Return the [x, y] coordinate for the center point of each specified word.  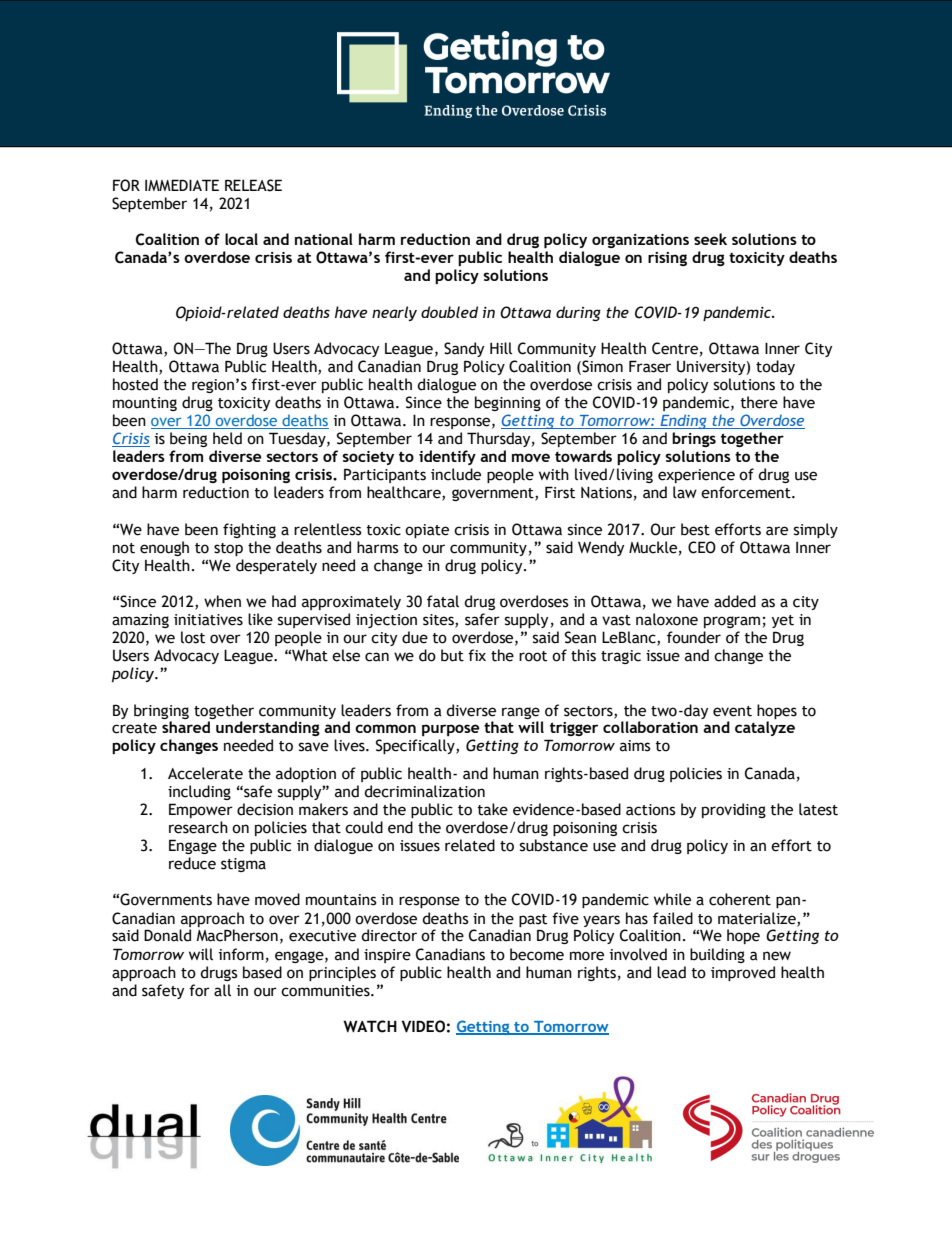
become [537, 954]
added [735, 601]
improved [743, 973]
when [222, 601]
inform [241, 954]
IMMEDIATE [182, 185]
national [324, 239]
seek [710, 239]
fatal [443, 601]
